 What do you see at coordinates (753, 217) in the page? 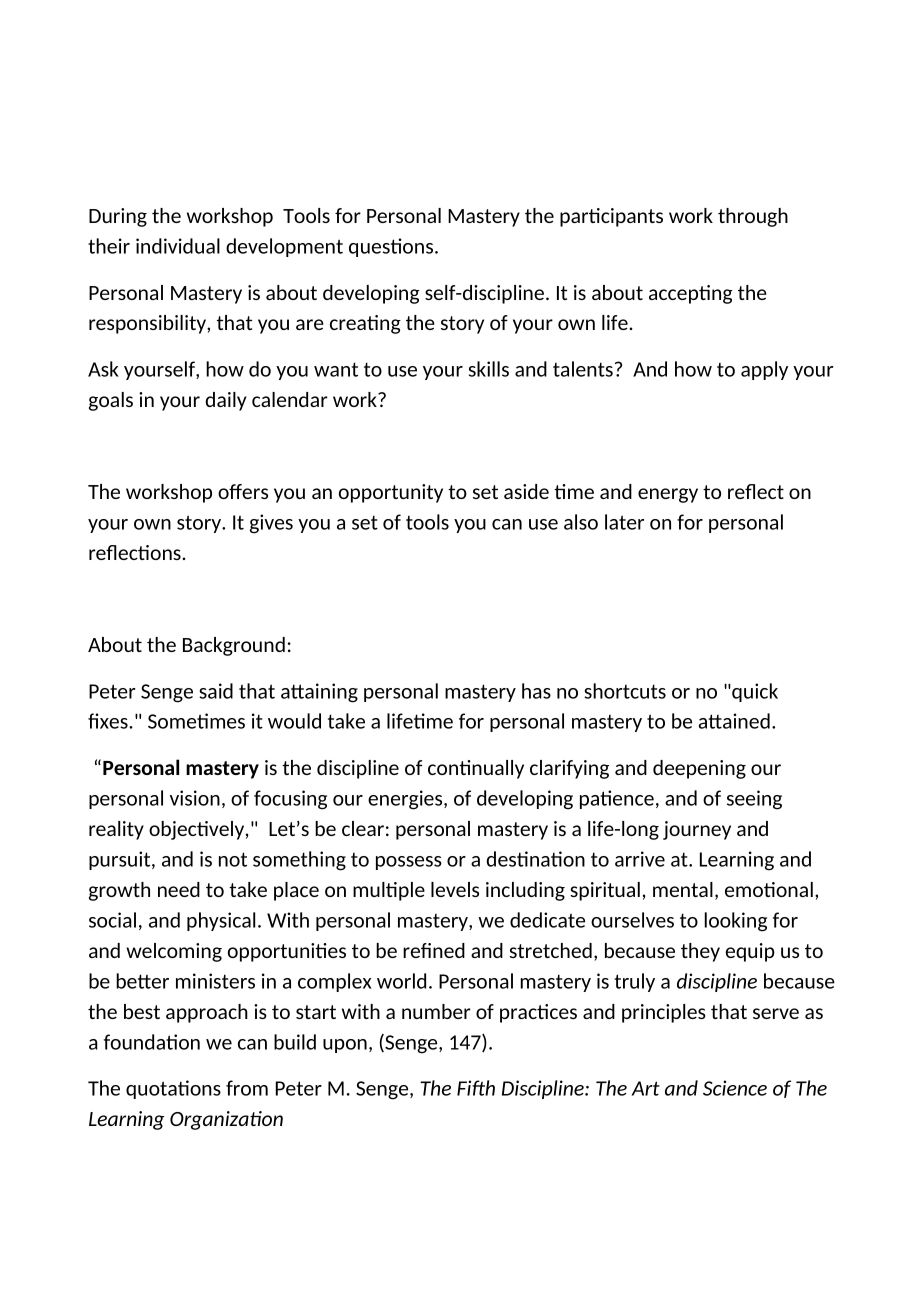
I see `through` at bounding box center [753, 217].
